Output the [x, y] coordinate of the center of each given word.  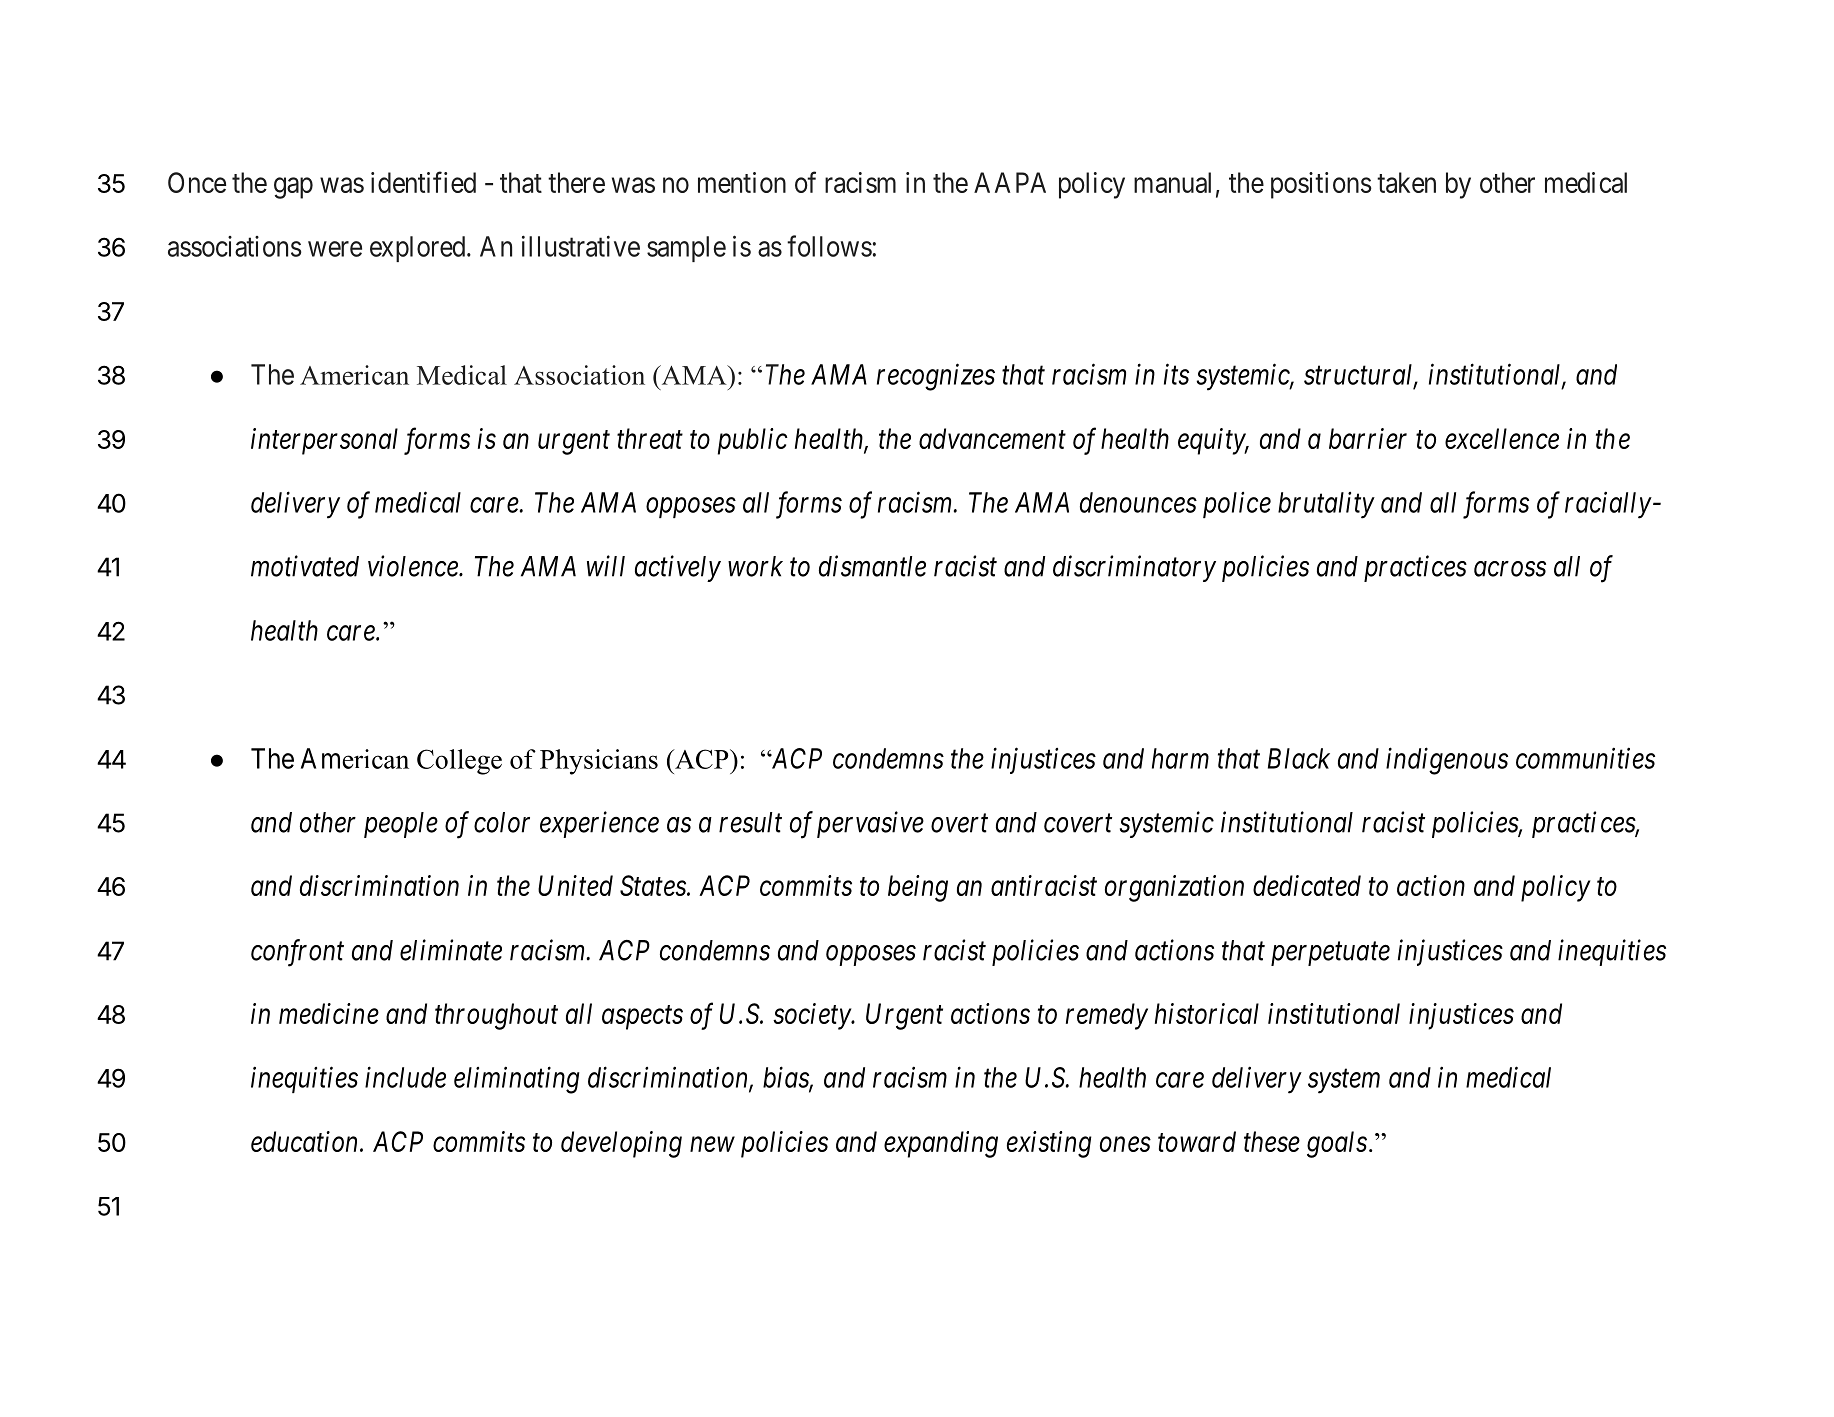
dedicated [1307, 885]
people [401, 825]
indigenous [1447, 761]
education [306, 1141]
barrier [1368, 438]
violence [414, 566]
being [918, 888]
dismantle [872, 566]
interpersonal [324, 441]
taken [1406, 182]
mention [742, 182]
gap [293, 188]
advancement [992, 438]
